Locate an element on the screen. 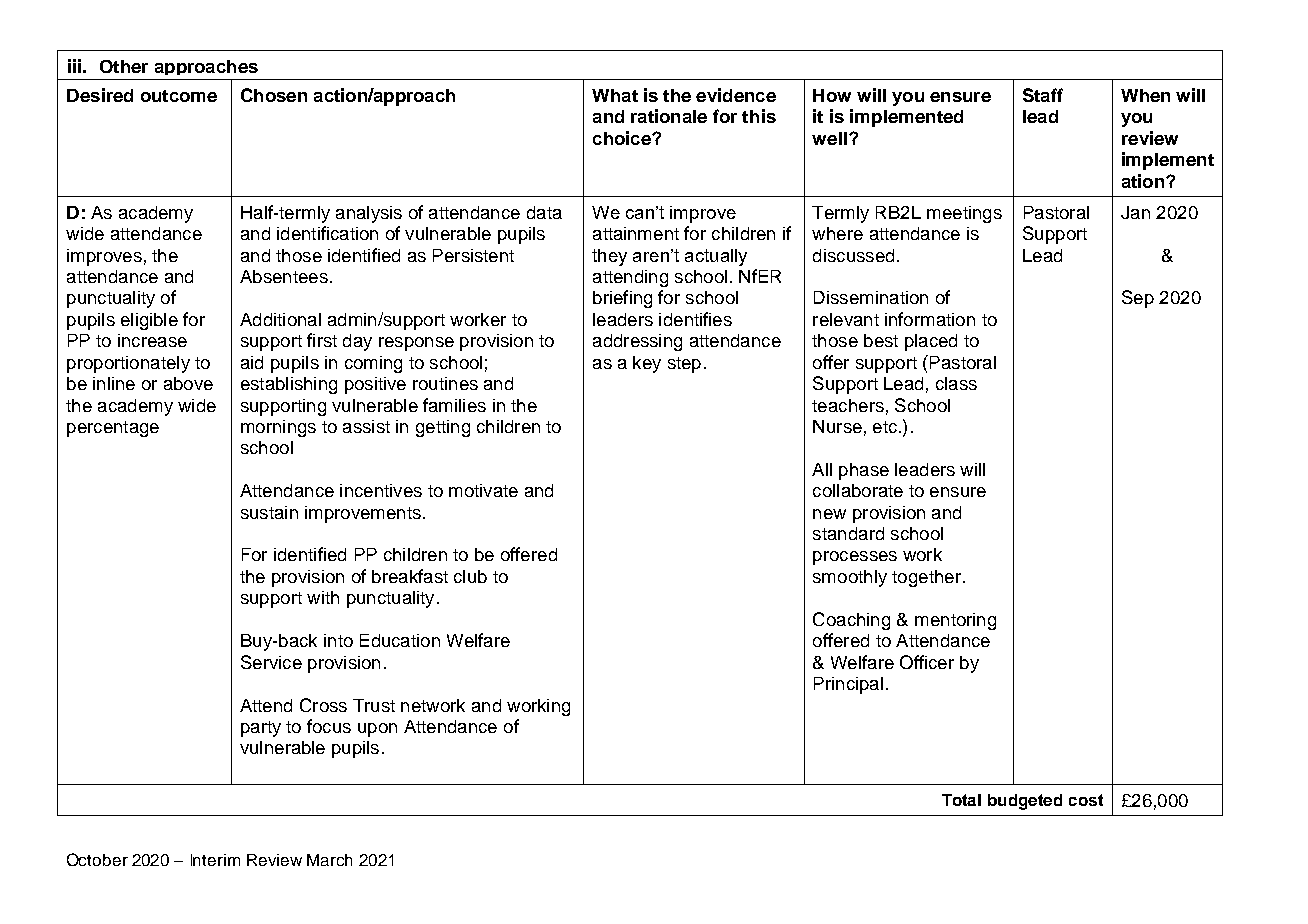 The image size is (1308, 924). Interim is located at coordinates (215, 860).
